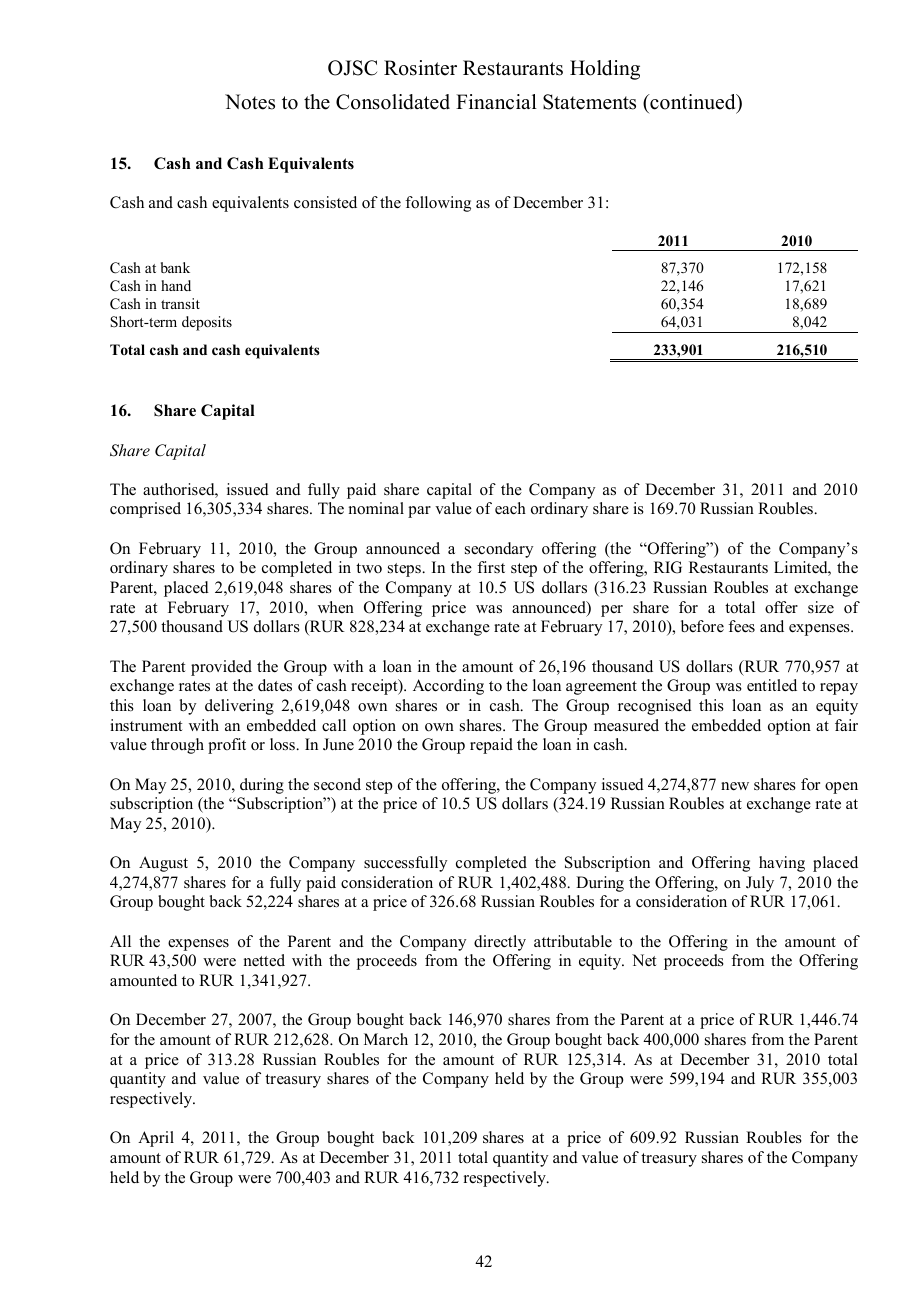 Image resolution: width=924 pixels, height=1308 pixels. What do you see at coordinates (250, 102) in the document?
I see `Notes` at bounding box center [250, 102].
